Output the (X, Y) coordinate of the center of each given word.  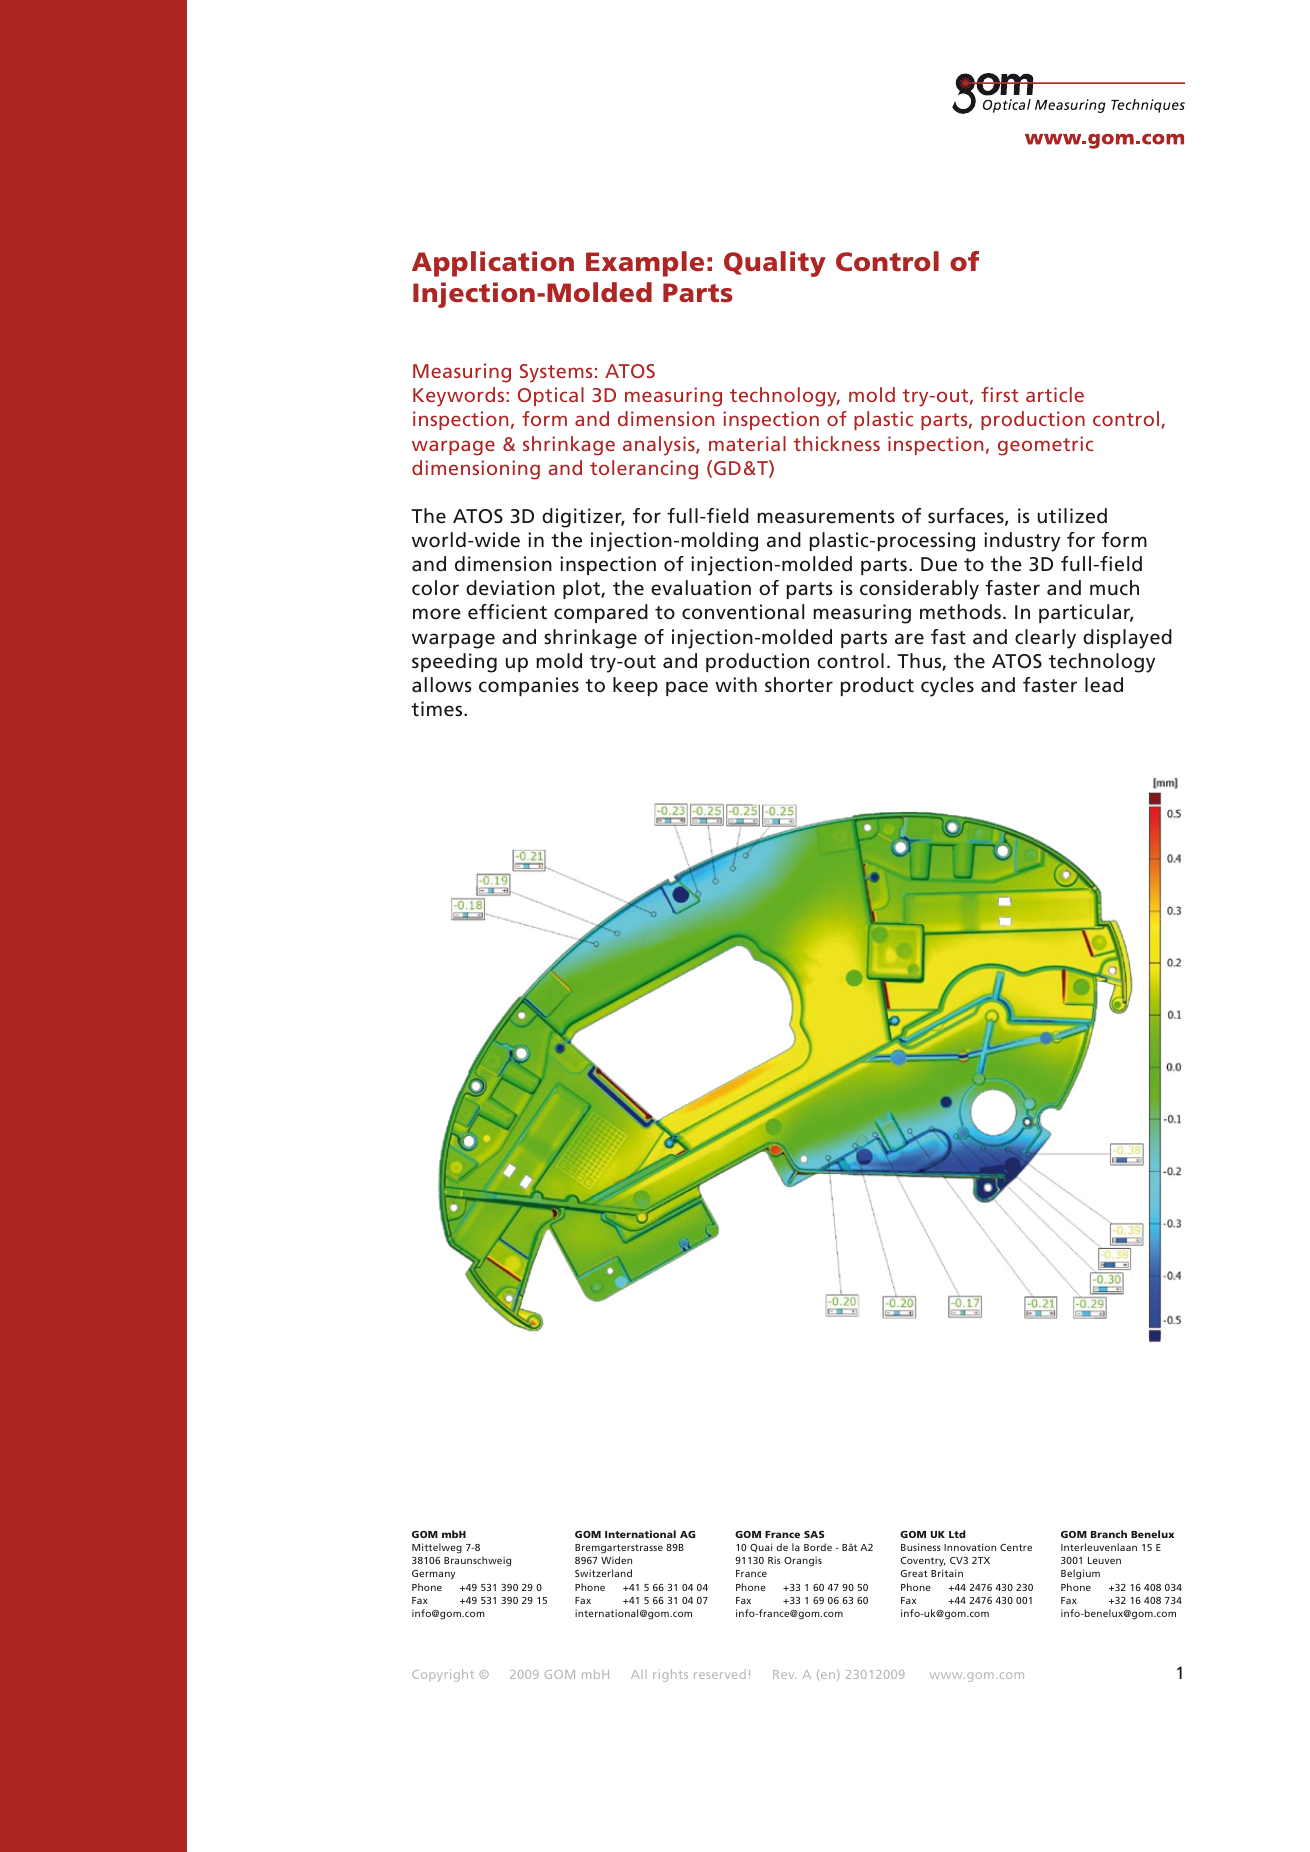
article (1055, 394)
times (438, 709)
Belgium (1080, 1574)
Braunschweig (477, 1561)
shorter (799, 684)
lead (1104, 684)
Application (493, 264)
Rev (784, 1674)
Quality (775, 264)
